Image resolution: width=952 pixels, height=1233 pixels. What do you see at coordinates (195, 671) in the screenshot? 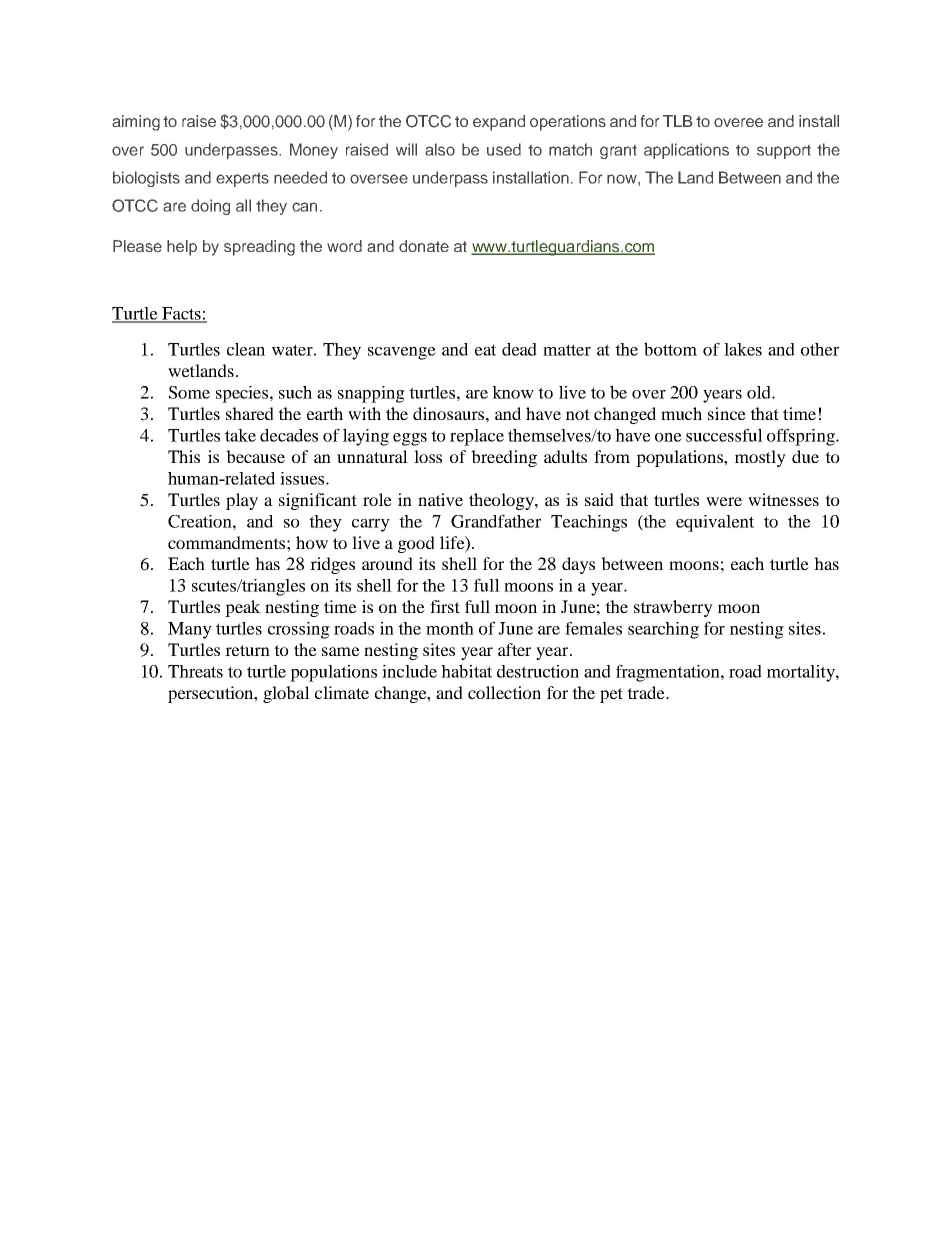
I see `Threats` at bounding box center [195, 671].
